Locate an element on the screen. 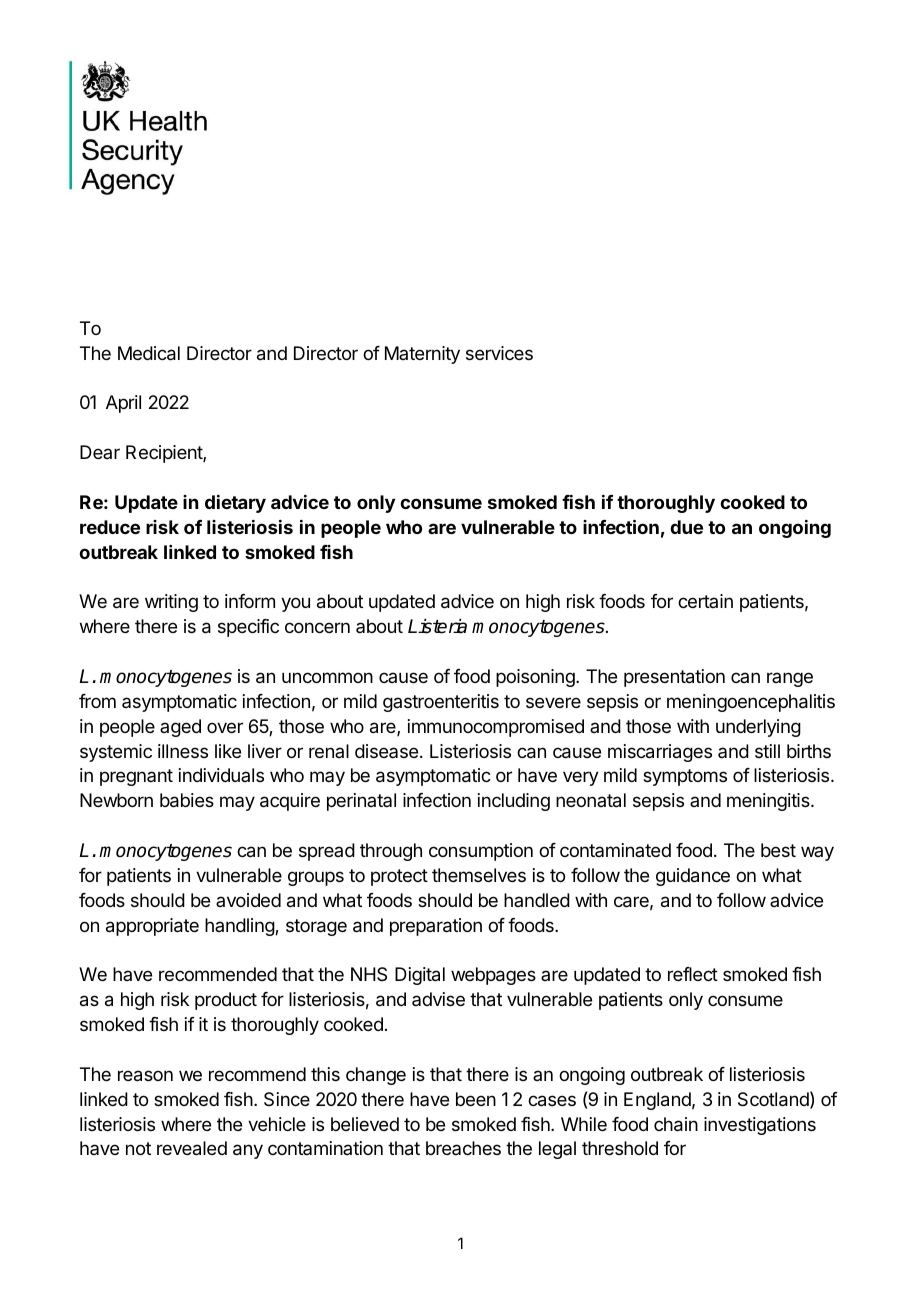  writing is located at coordinates (171, 603).
